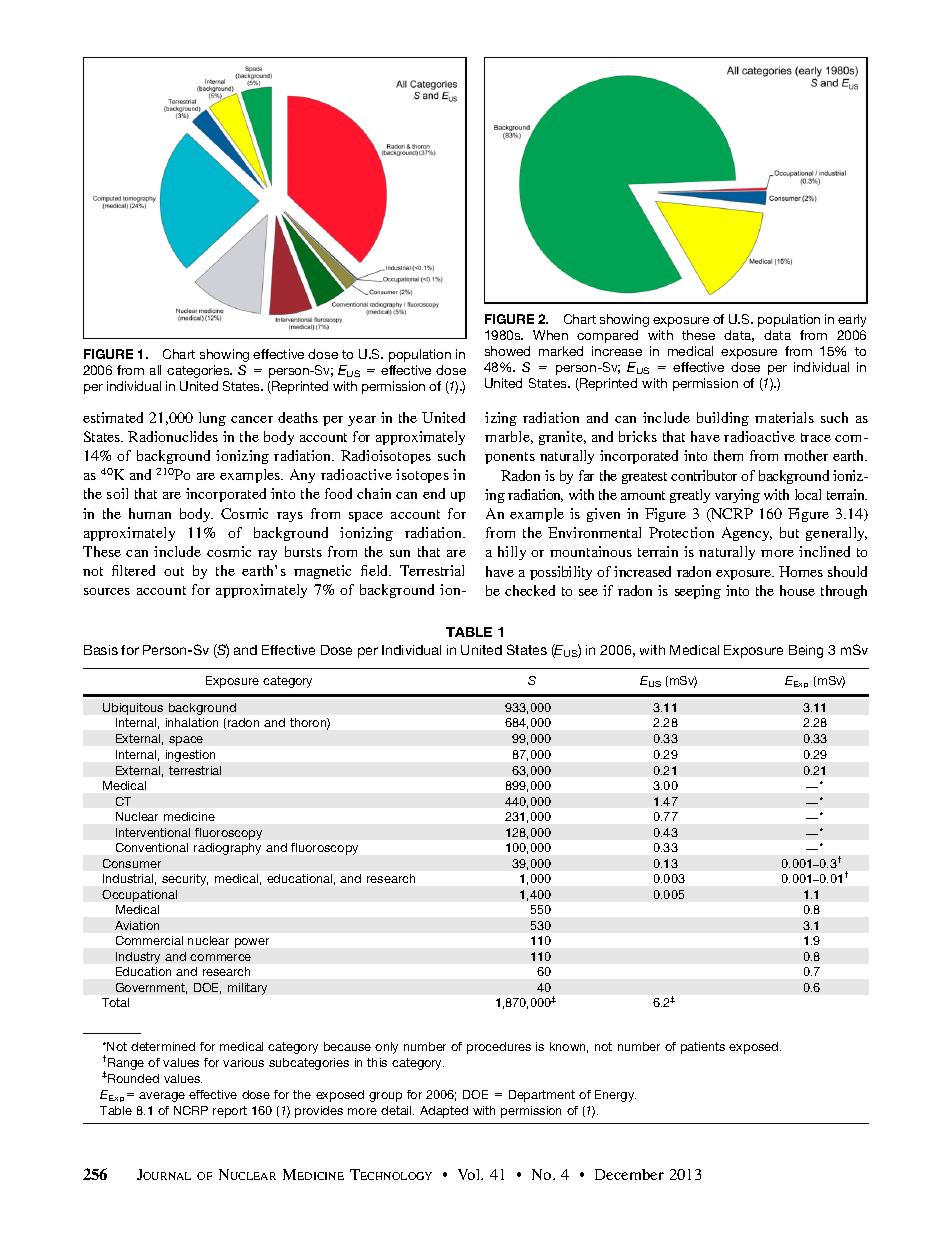 The image size is (952, 1256). Describe the element at coordinates (185, 880) in the screenshot. I see `security` at that location.
